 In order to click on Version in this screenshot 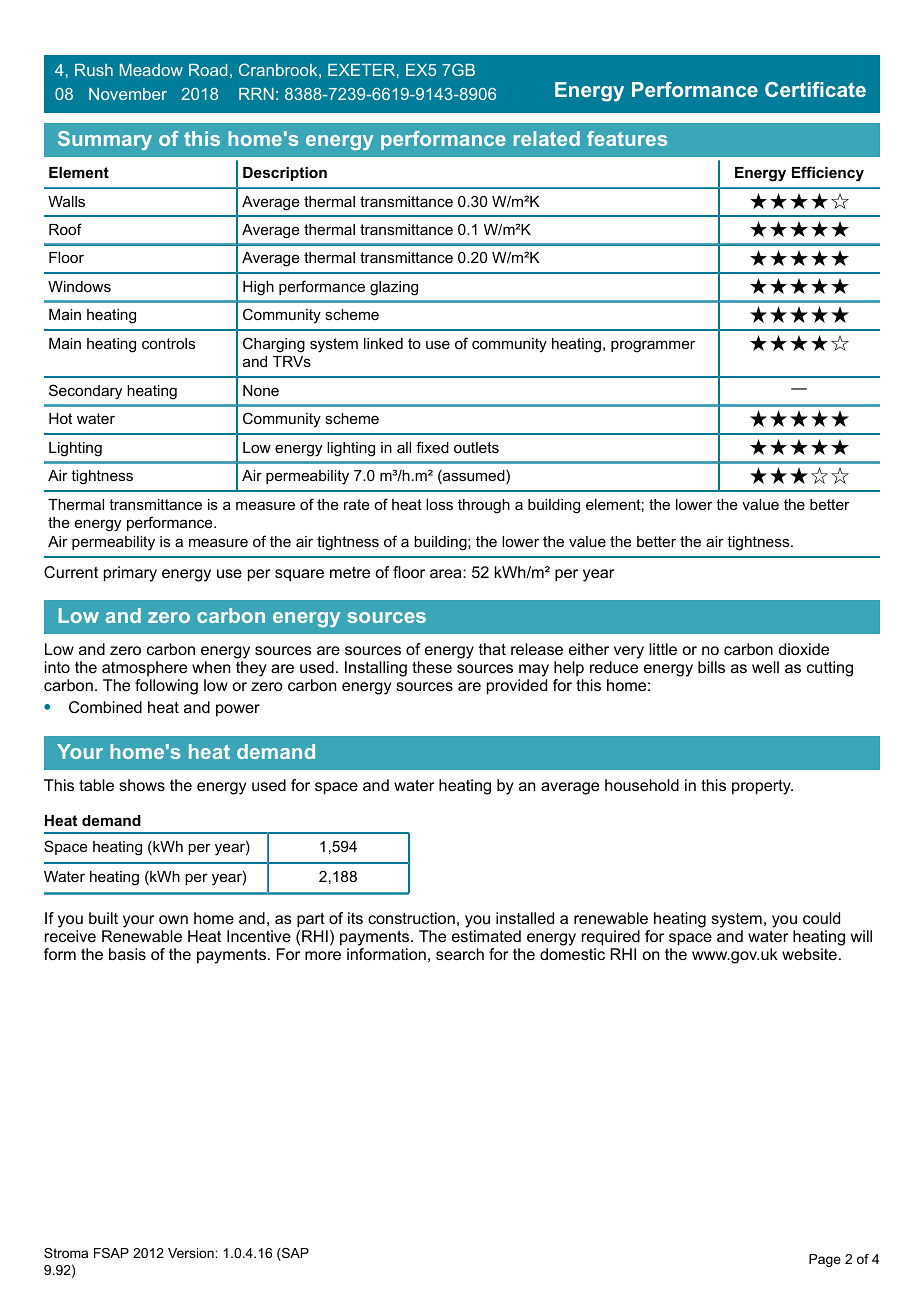, I will do `click(192, 1253)`.
